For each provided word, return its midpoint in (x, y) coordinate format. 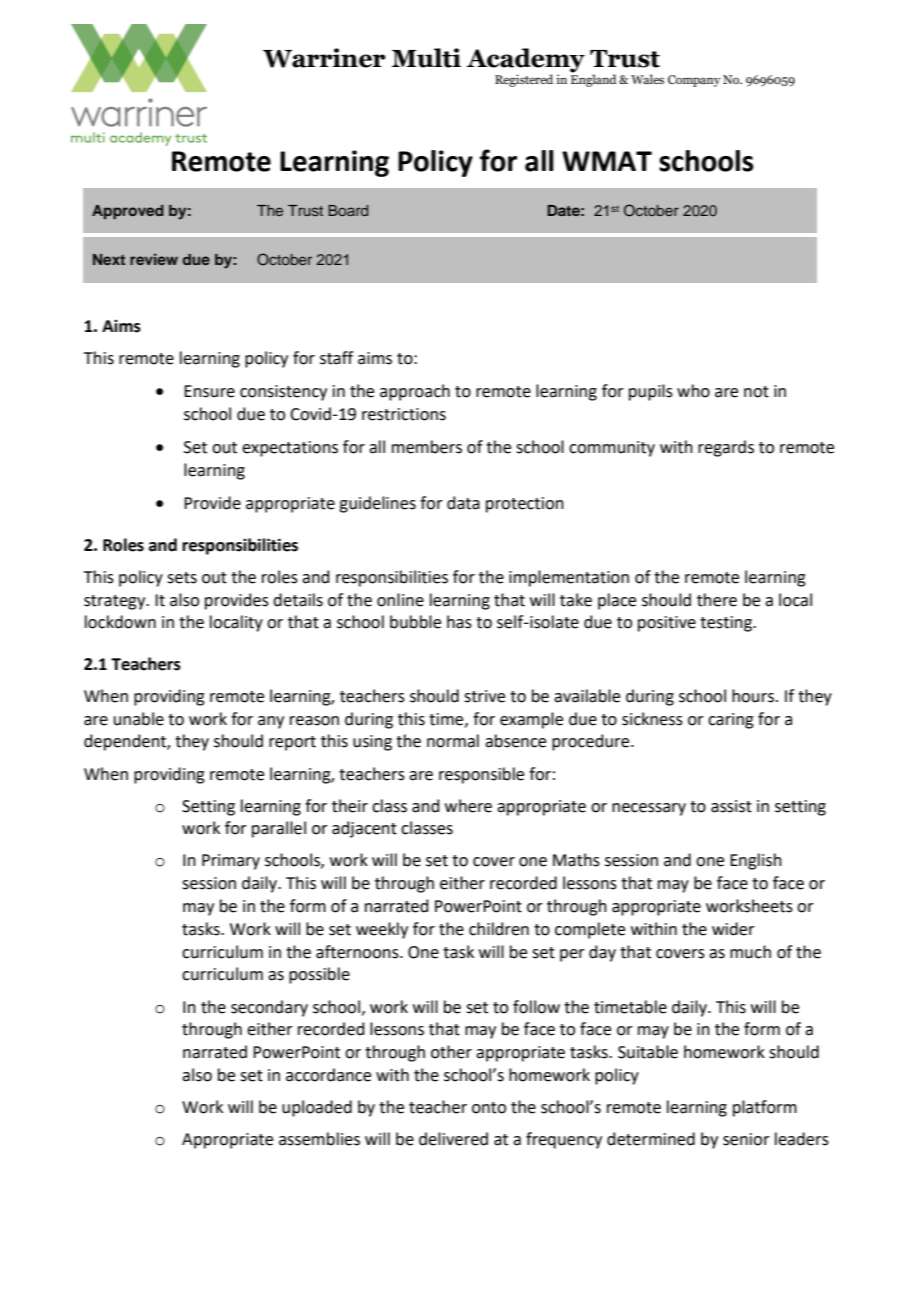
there (717, 600)
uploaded (317, 1108)
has (459, 622)
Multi (426, 58)
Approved (128, 212)
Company (694, 81)
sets (182, 578)
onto (489, 1108)
